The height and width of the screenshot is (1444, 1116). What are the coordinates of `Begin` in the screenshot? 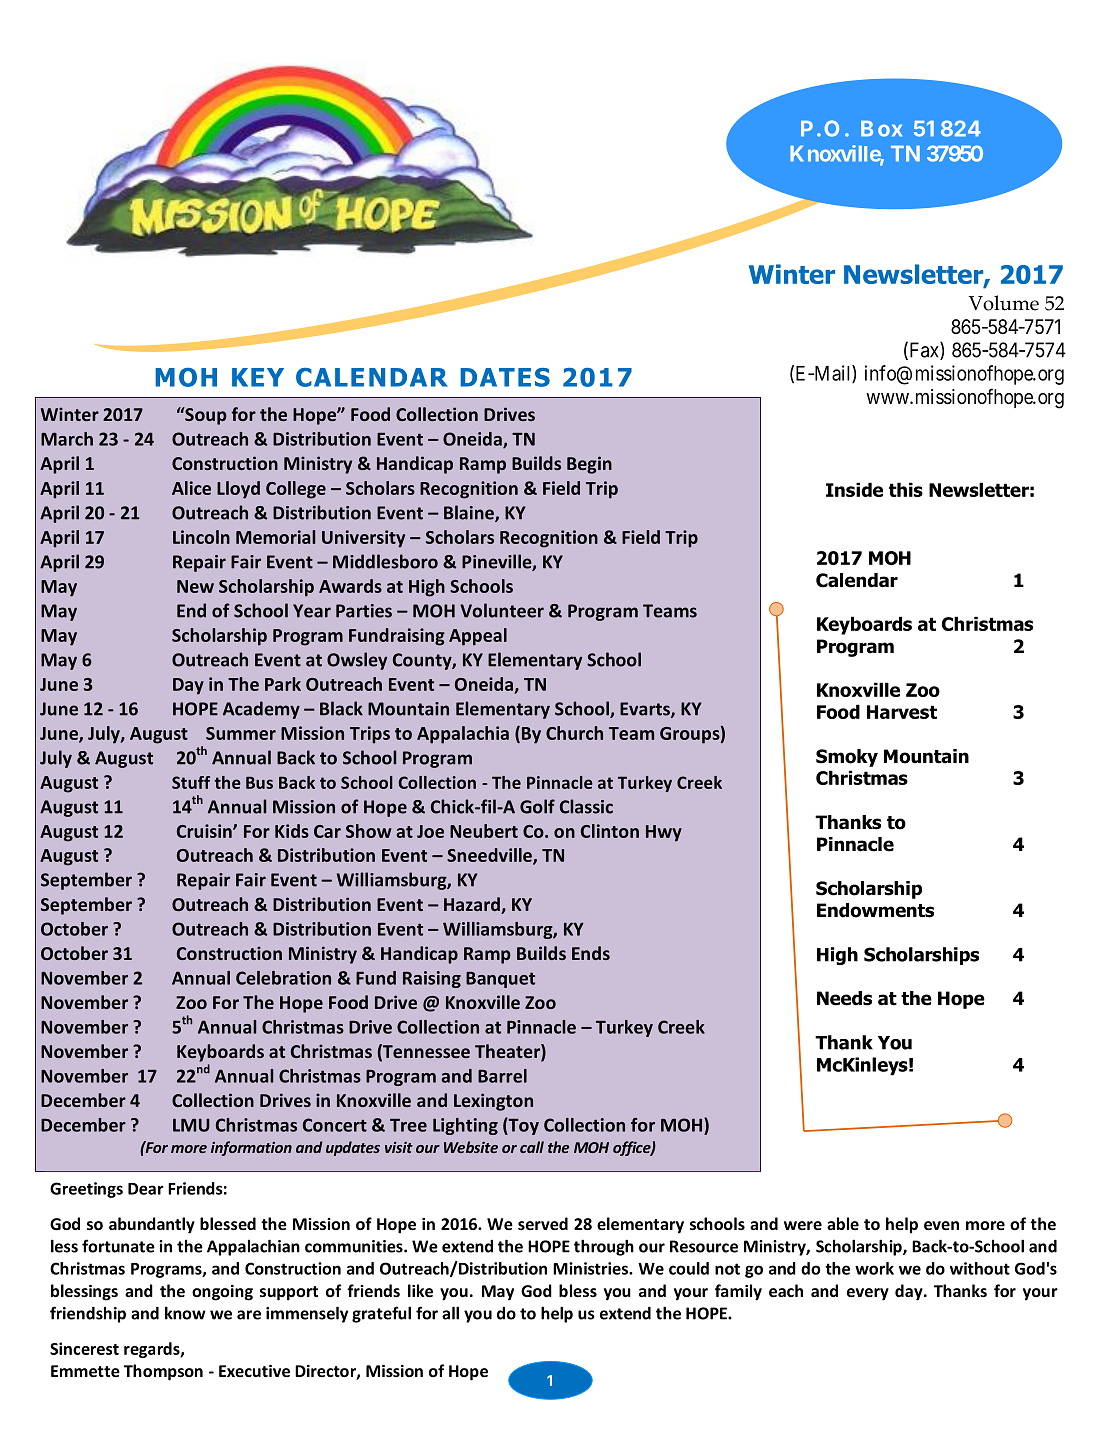 It's located at (589, 465).
